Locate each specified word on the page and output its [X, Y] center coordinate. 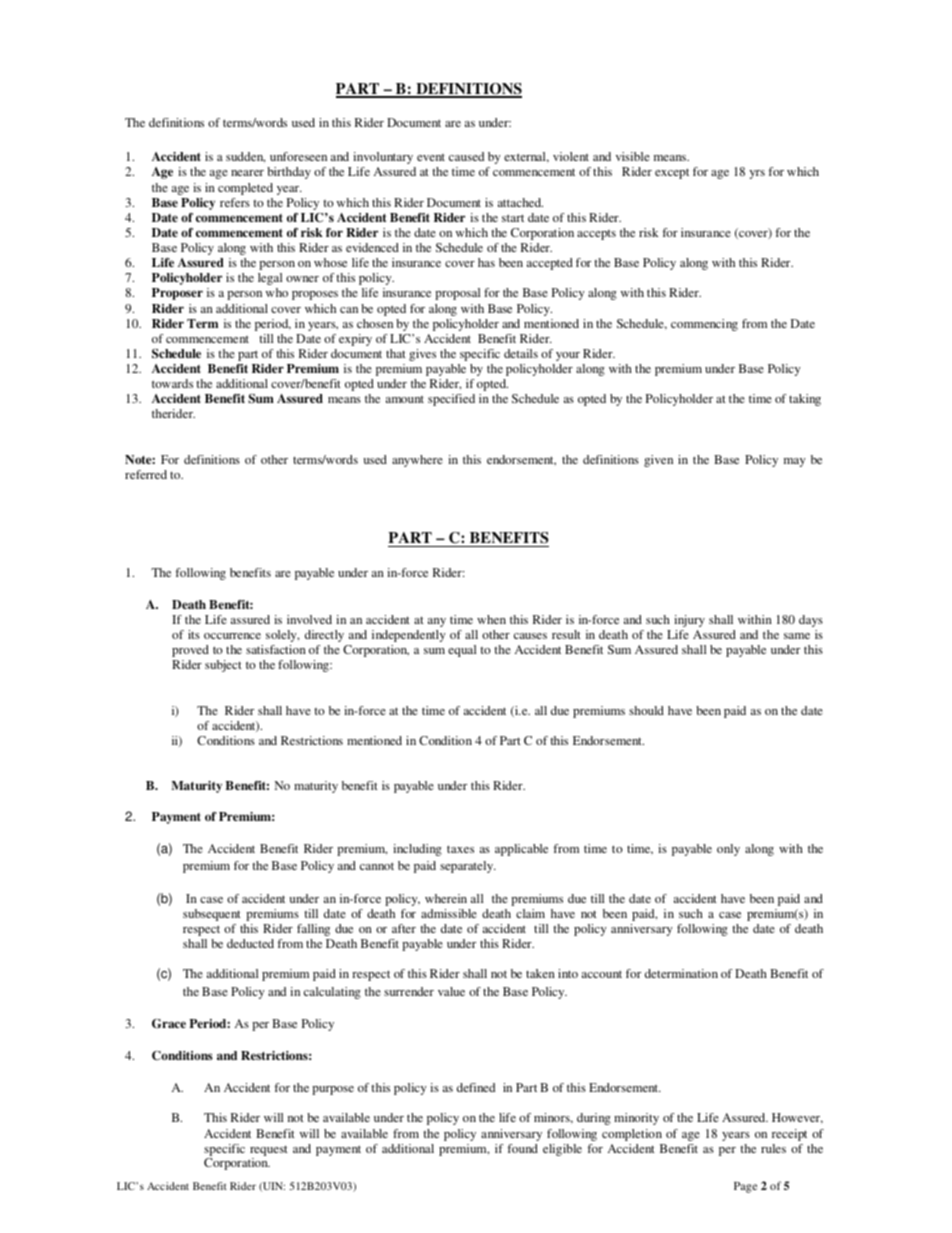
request [269, 1150]
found [522, 1148]
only [728, 850]
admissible [449, 913]
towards [172, 383]
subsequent [212, 915]
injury [689, 621]
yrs [757, 174]
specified [451, 400]
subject [223, 666]
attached [520, 202]
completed [245, 189]
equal [462, 651]
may [795, 462]
